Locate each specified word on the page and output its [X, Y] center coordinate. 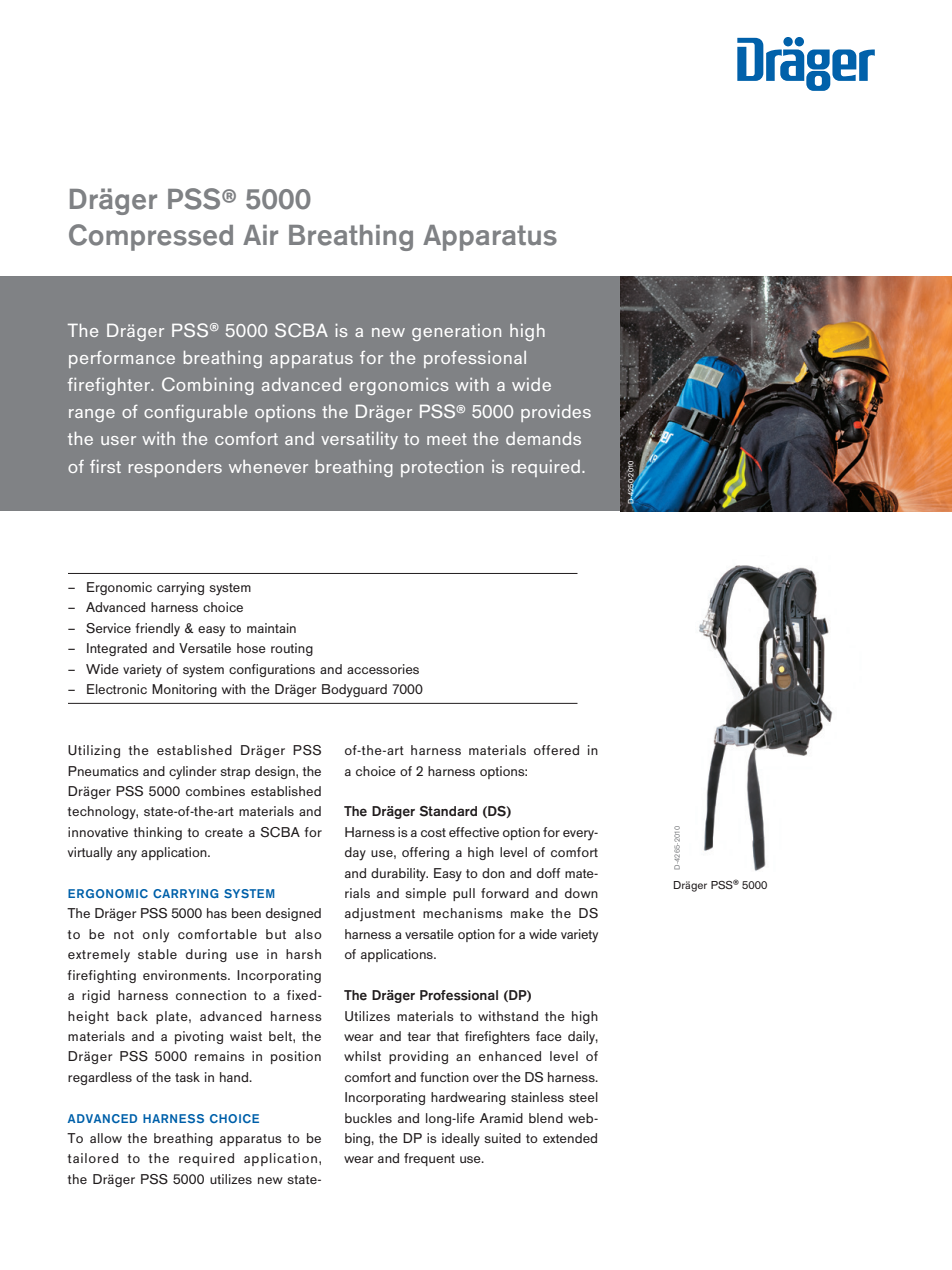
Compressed [151, 237]
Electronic [117, 689]
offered [556, 750]
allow [106, 1138]
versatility [359, 441]
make [527, 913]
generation [456, 332]
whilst [362, 1056]
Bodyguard [354, 691]
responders [175, 468]
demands [543, 438]
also [308, 934]
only [156, 936]
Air [260, 235]
